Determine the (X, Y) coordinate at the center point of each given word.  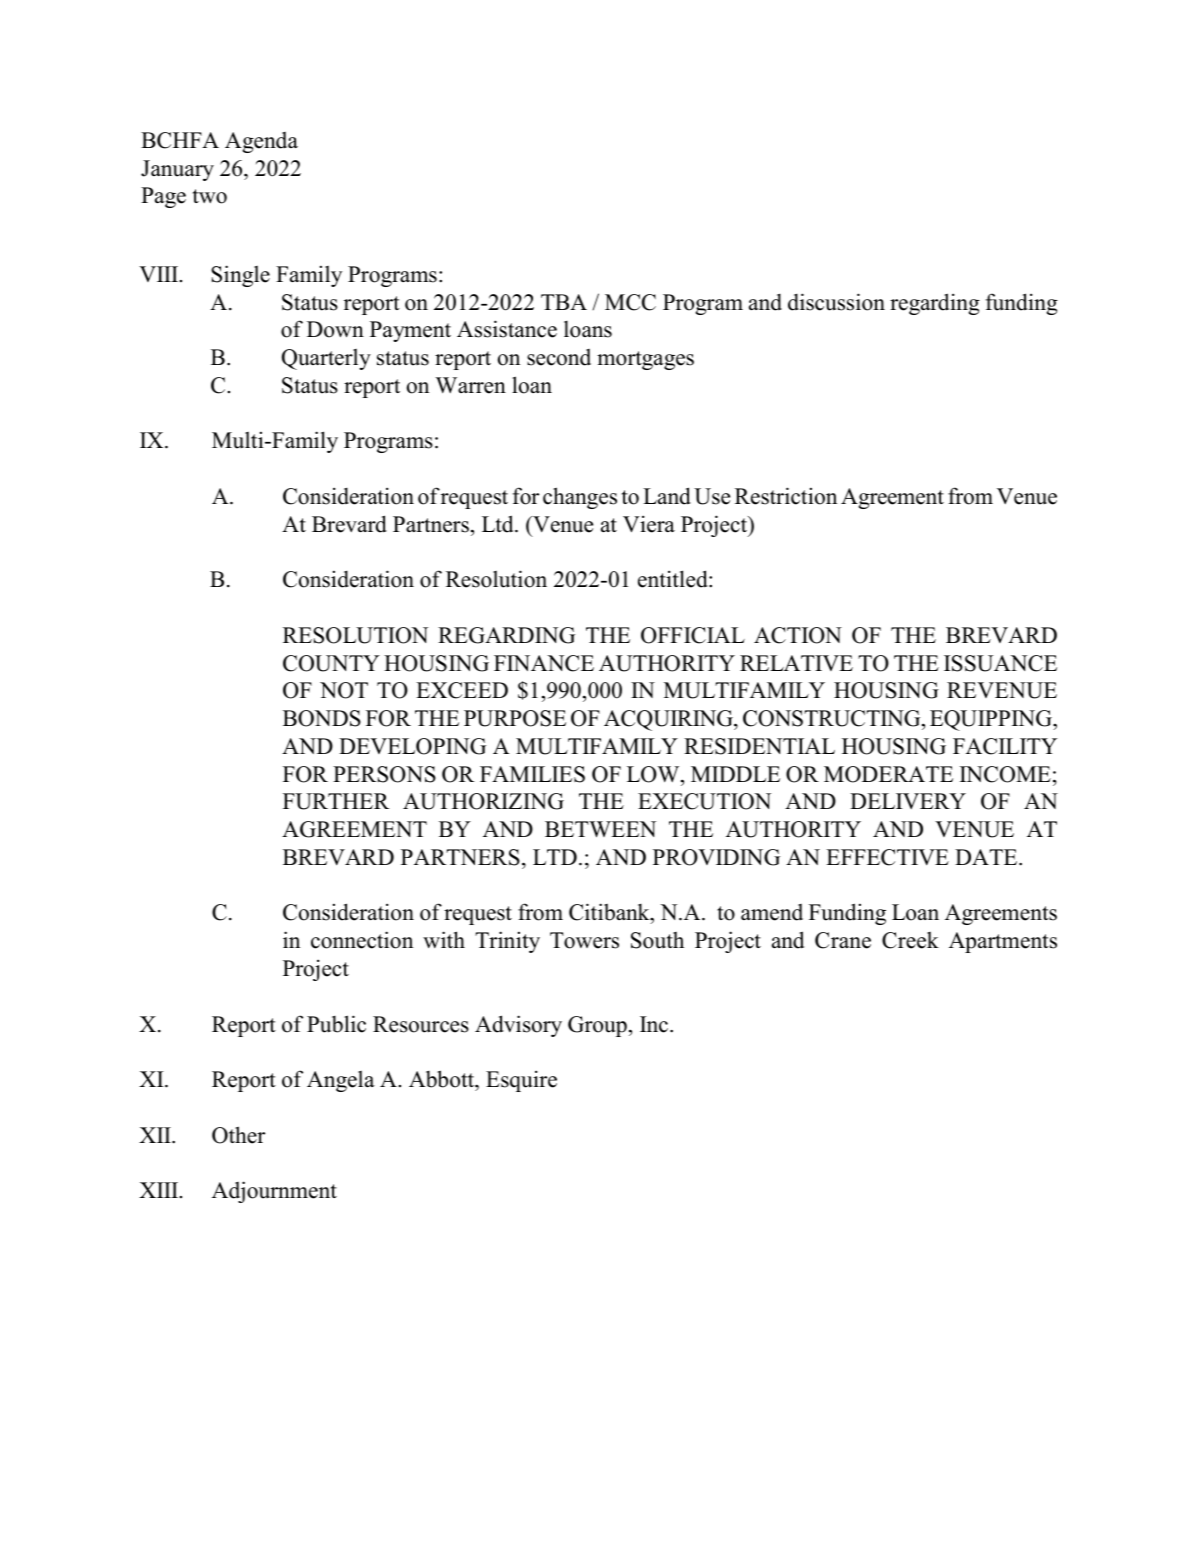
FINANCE (544, 663)
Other (238, 1135)
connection (362, 940)
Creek (910, 940)
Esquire (521, 1081)
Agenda (261, 142)
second (559, 357)
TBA (564, 302)
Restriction (786, 496)
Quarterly (326, 359)
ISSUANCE (1000, 663)
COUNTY (331, 663)
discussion (836, 302)
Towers (584, 940)
